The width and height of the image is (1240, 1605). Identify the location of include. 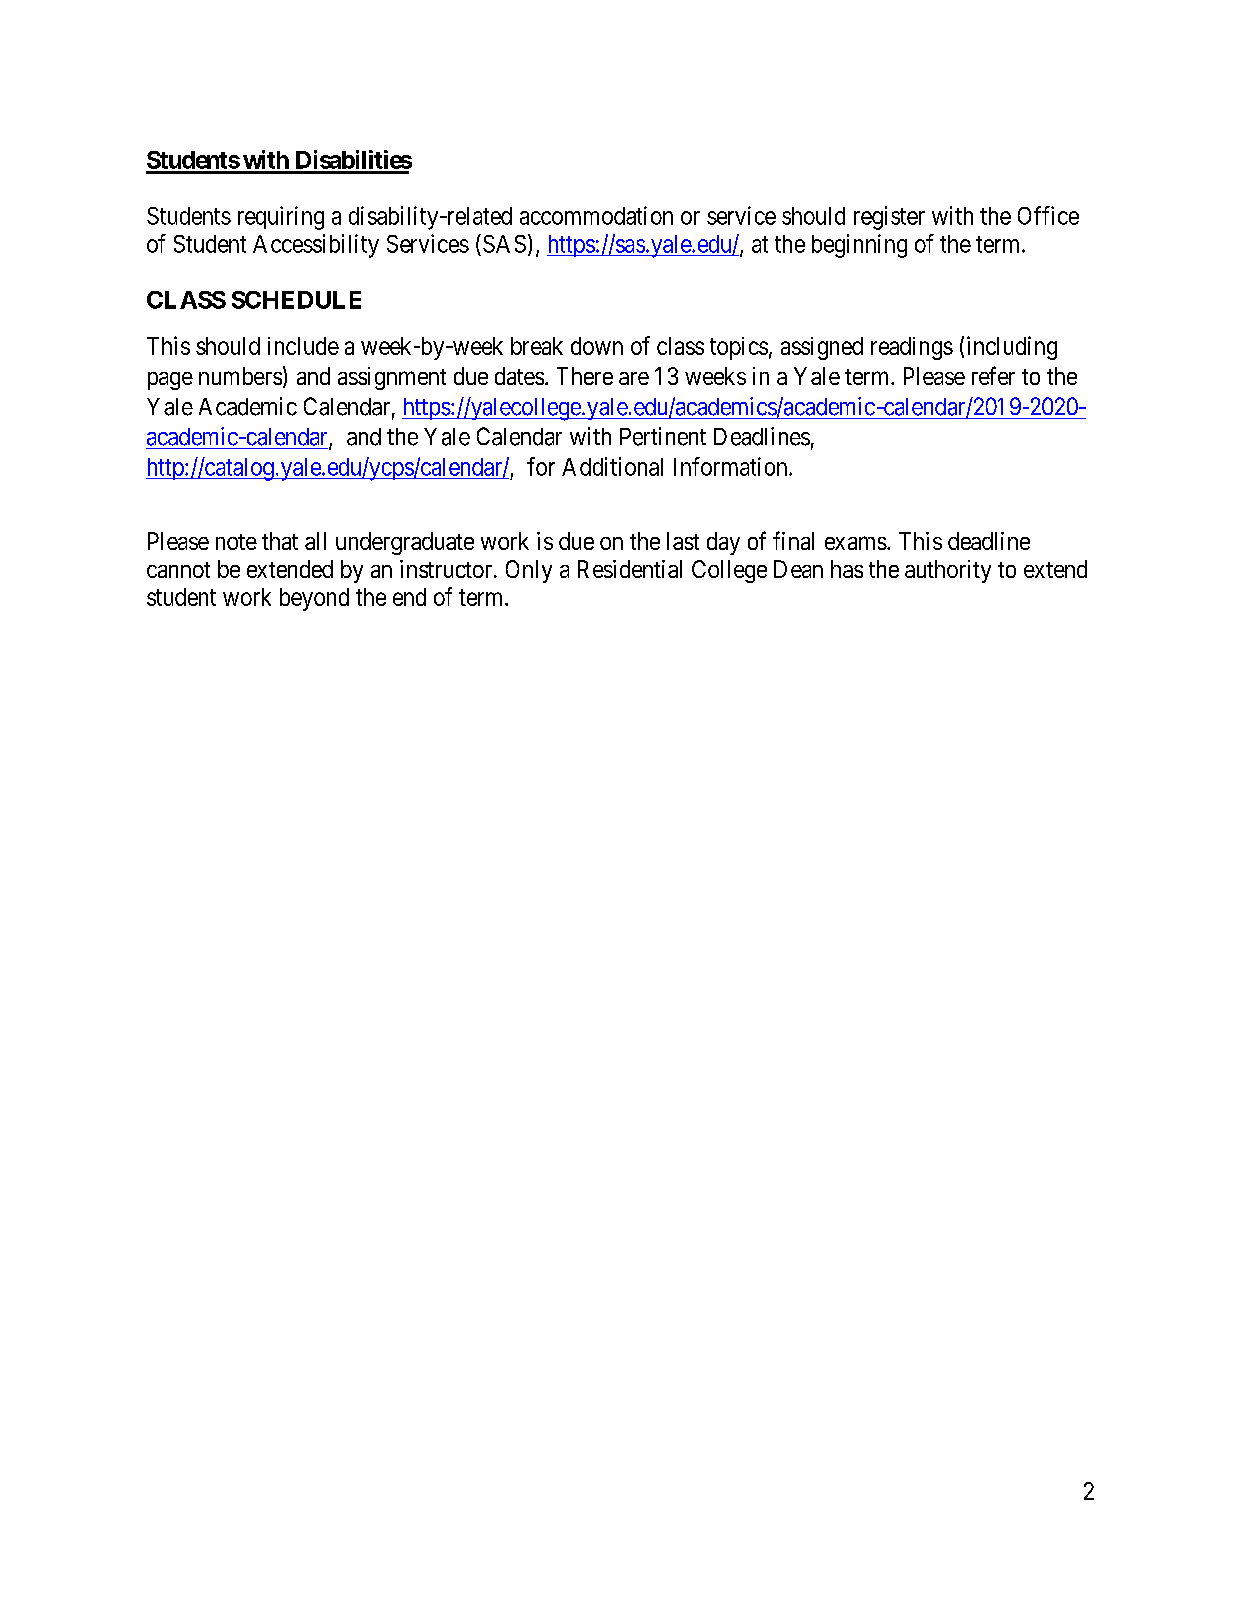
(303, 346).
